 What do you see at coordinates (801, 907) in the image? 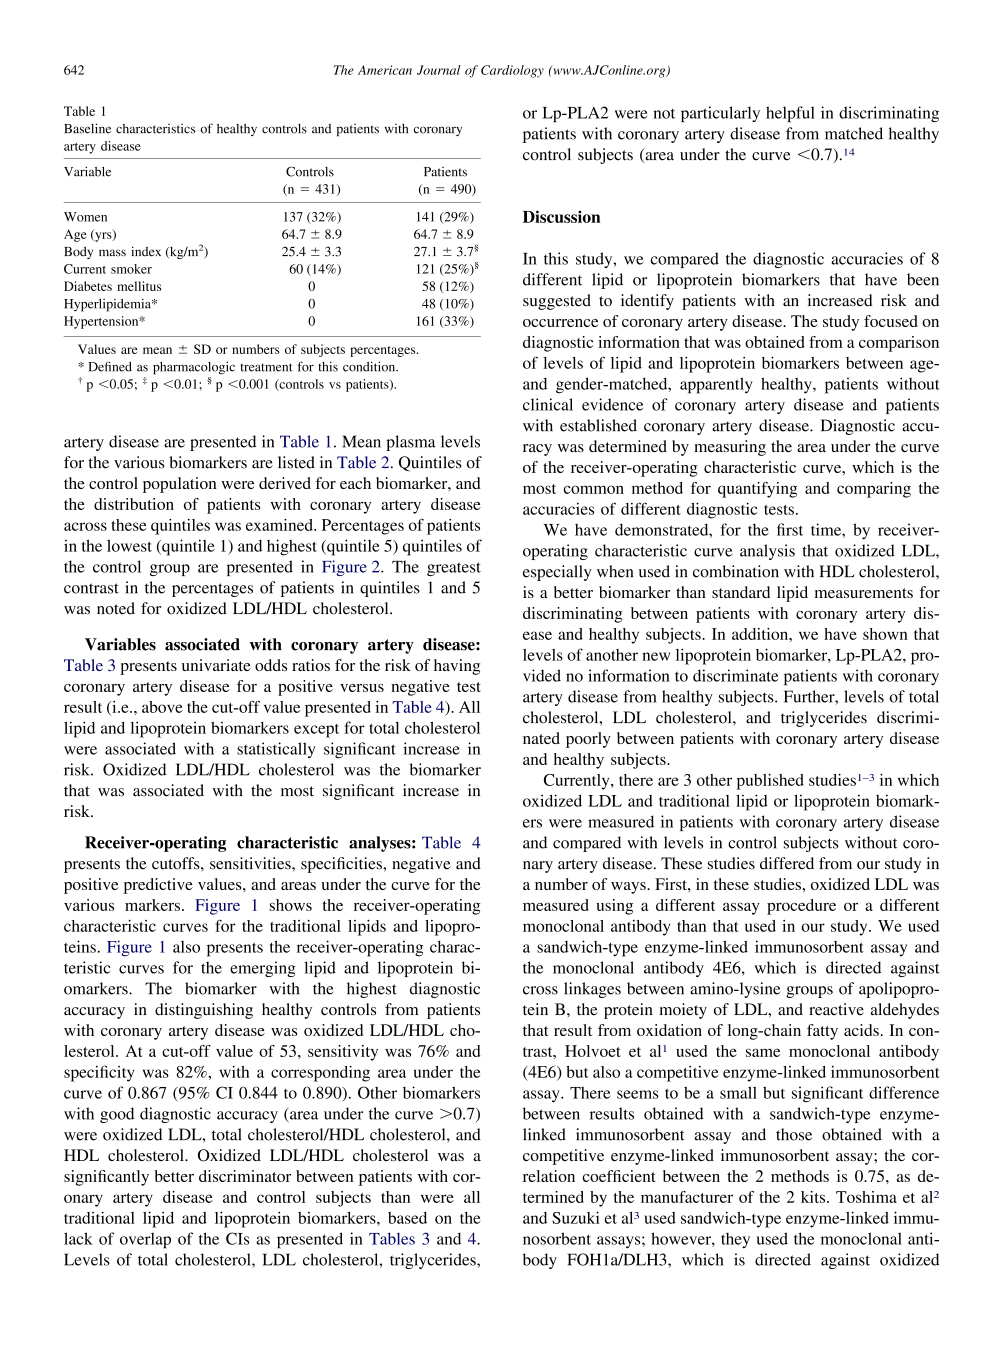
I see `procedure` at bounding box center [801, 907].
